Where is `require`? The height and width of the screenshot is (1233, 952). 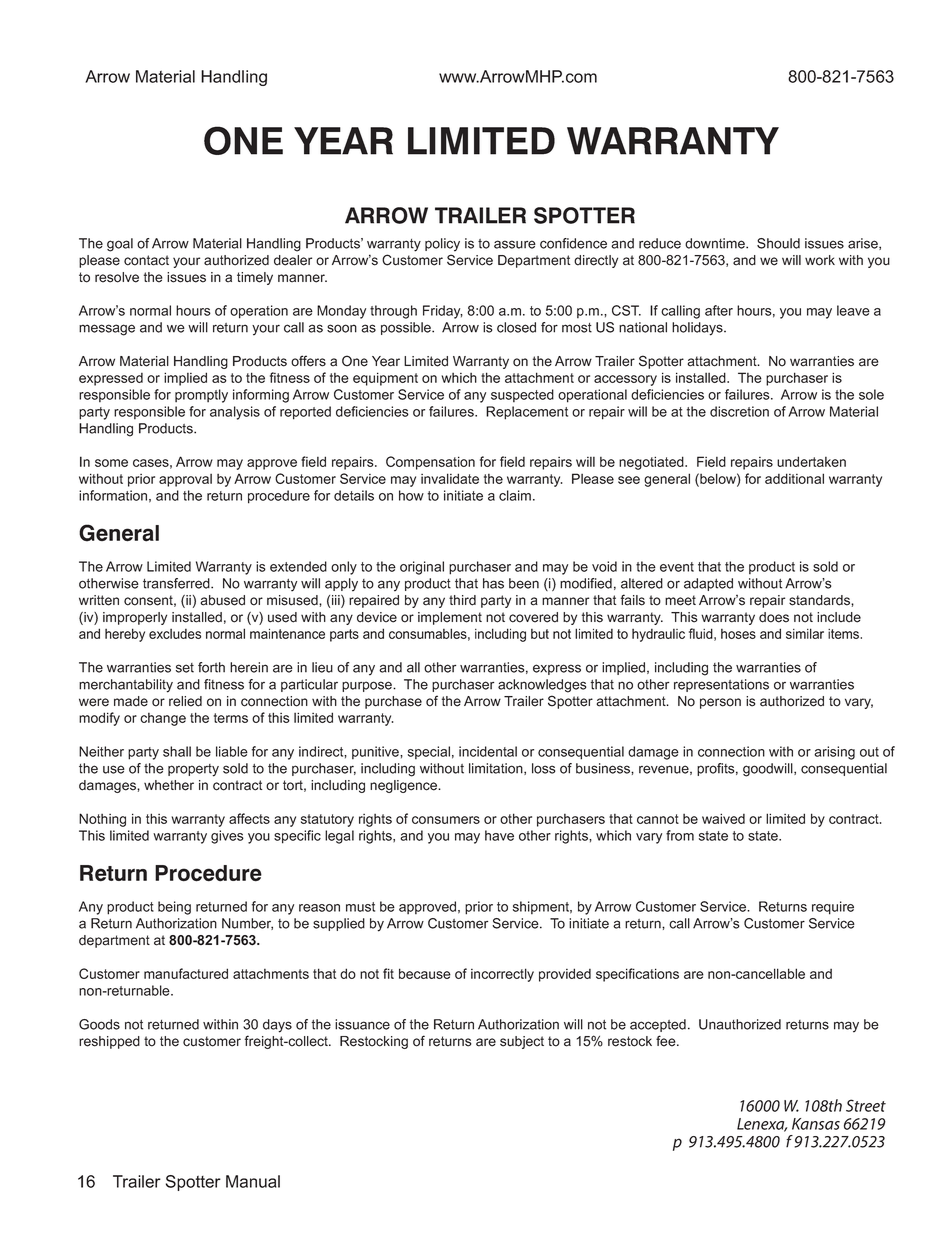
require is located at coordinates (833, 908).
